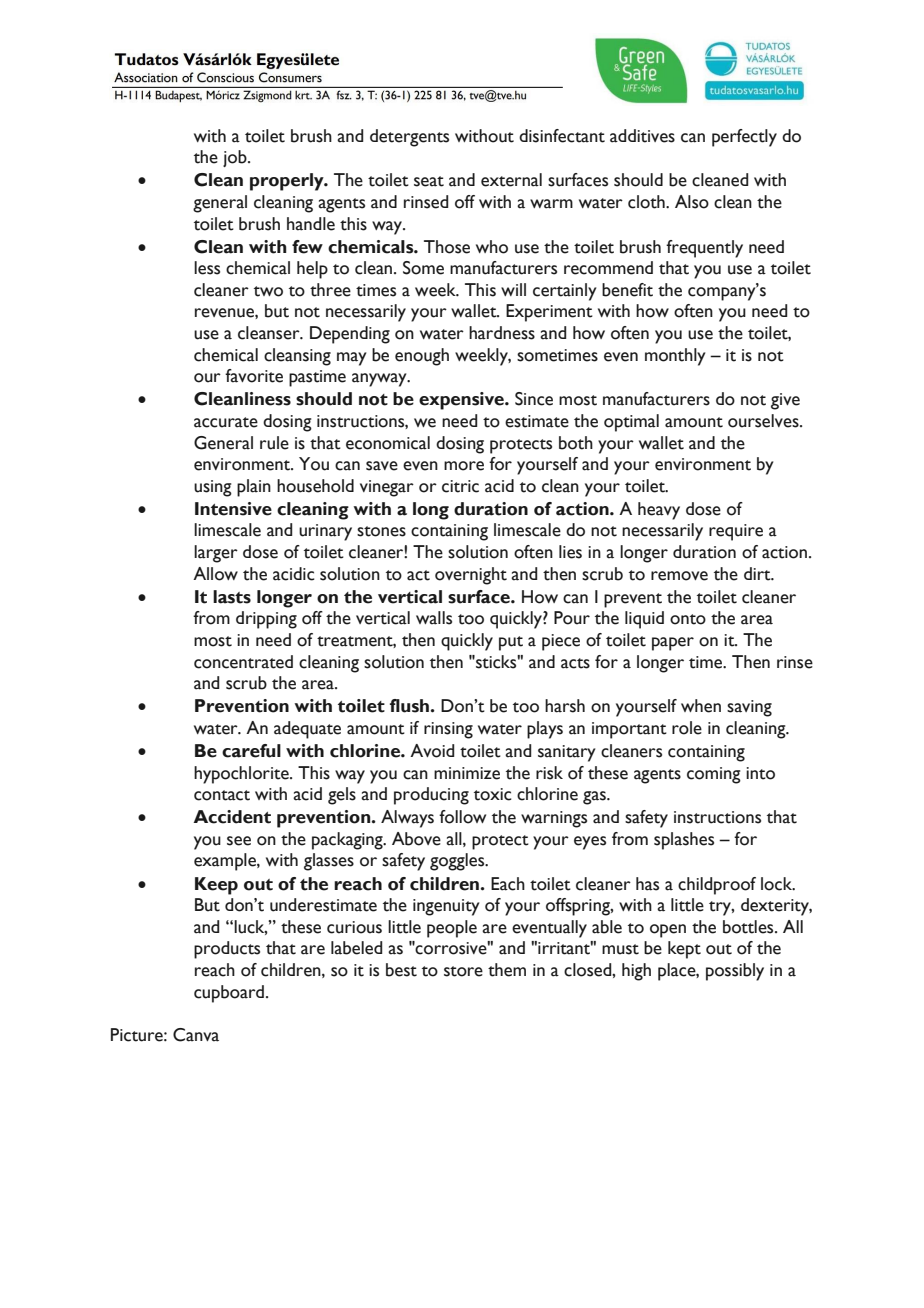 This screenshot has height=1308, width=924. What do you see at coordinates (511, 643) in the screenshot?
I see `put` at bounding box center [511, 643].
